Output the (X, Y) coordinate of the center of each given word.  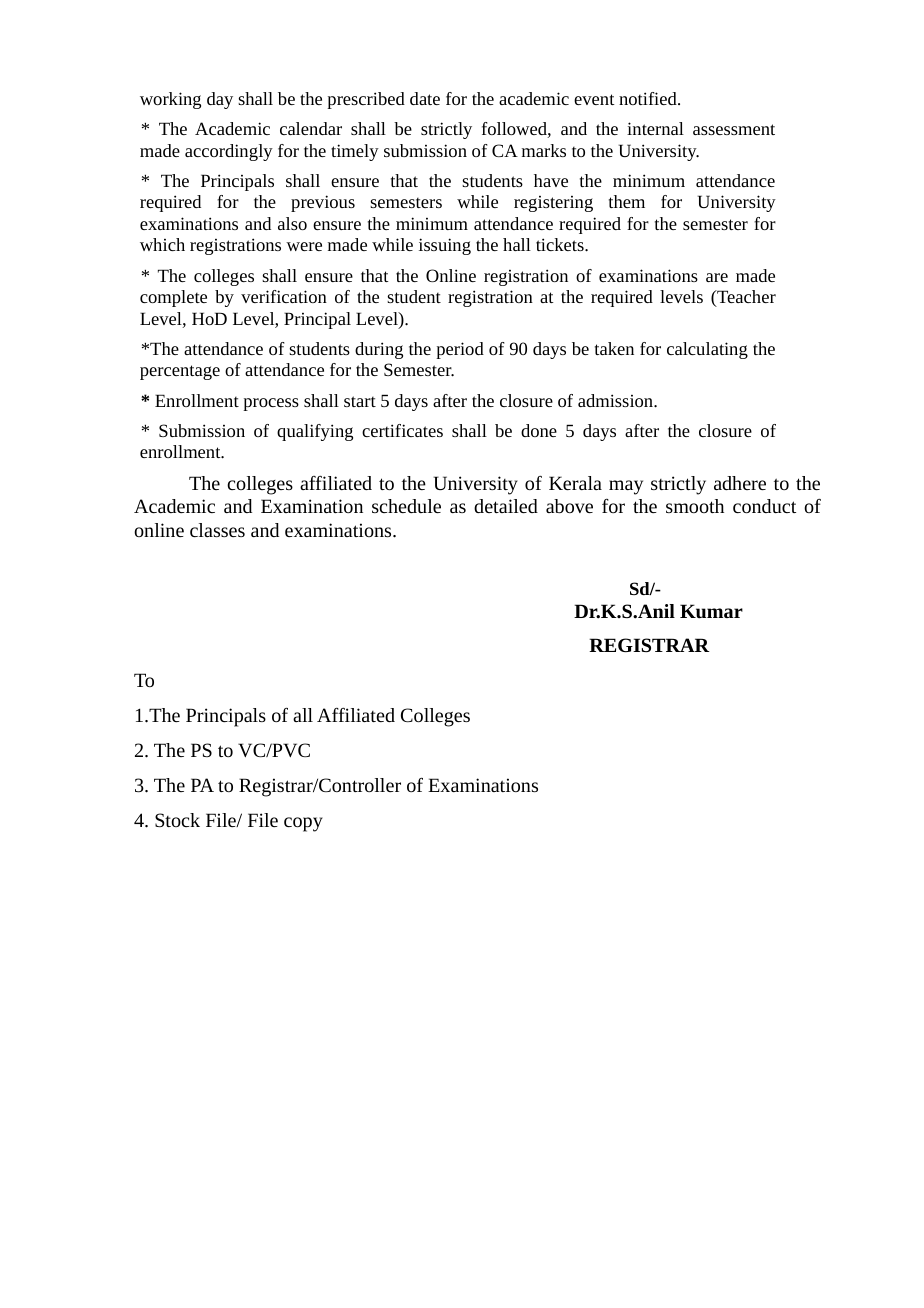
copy (303, 824)
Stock (177, 820)
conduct (764, 506)
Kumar (711, 611)
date (425, 98)
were (304, 246)
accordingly (229, 152)
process (271, 404)
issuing (445, 246)
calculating (707, 350)
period (460, 350)
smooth (695, 506)
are (717, 277)
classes (217, 530)
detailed (506, 506)
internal (655, 128)
